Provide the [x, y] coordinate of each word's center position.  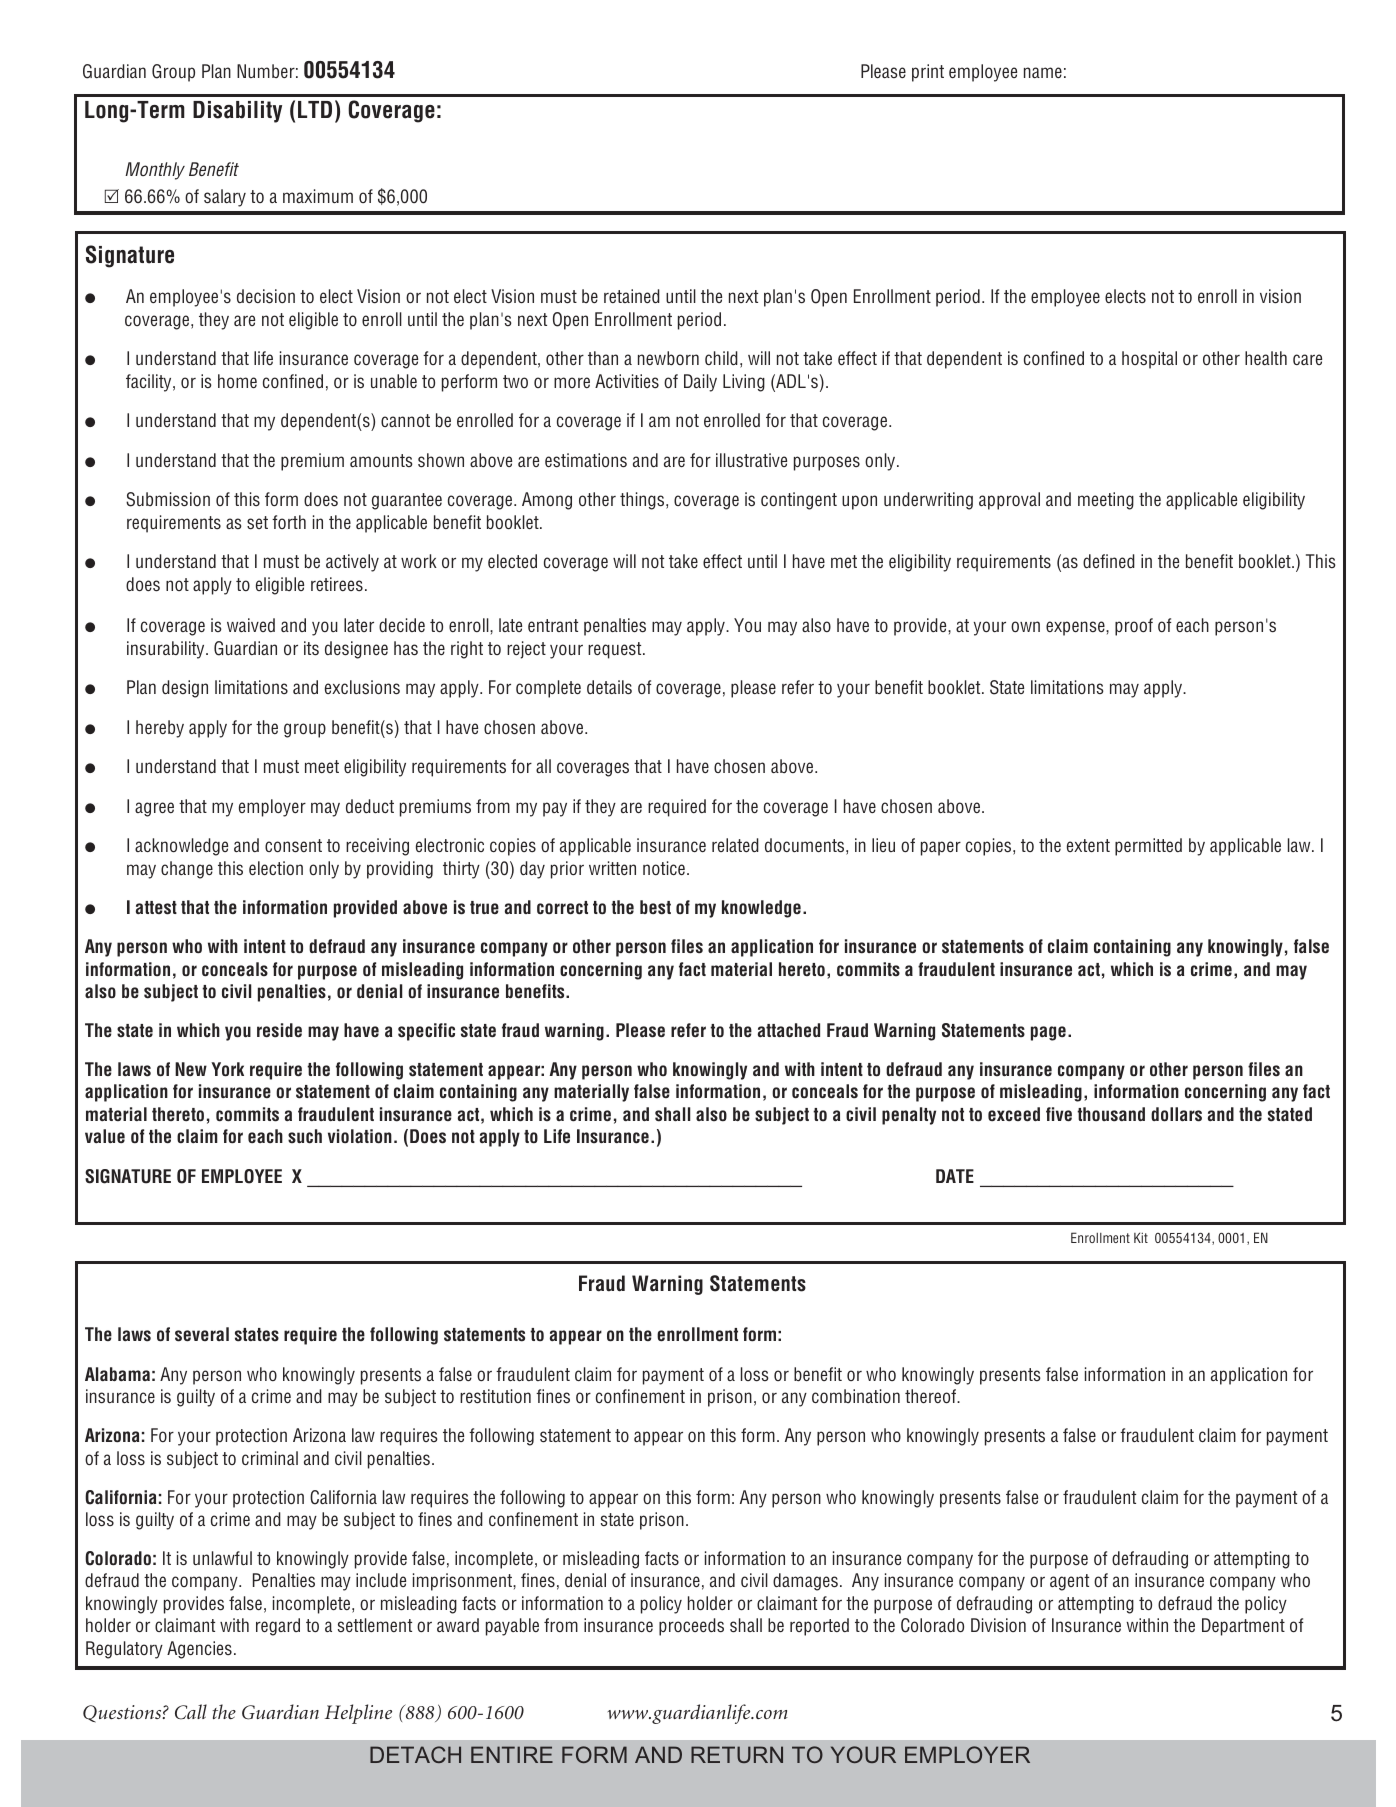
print [928, 73]
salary [225, 198]
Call [191, 1712]
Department [1243, 1627]
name [1043, 72]
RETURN [737, 1754]
